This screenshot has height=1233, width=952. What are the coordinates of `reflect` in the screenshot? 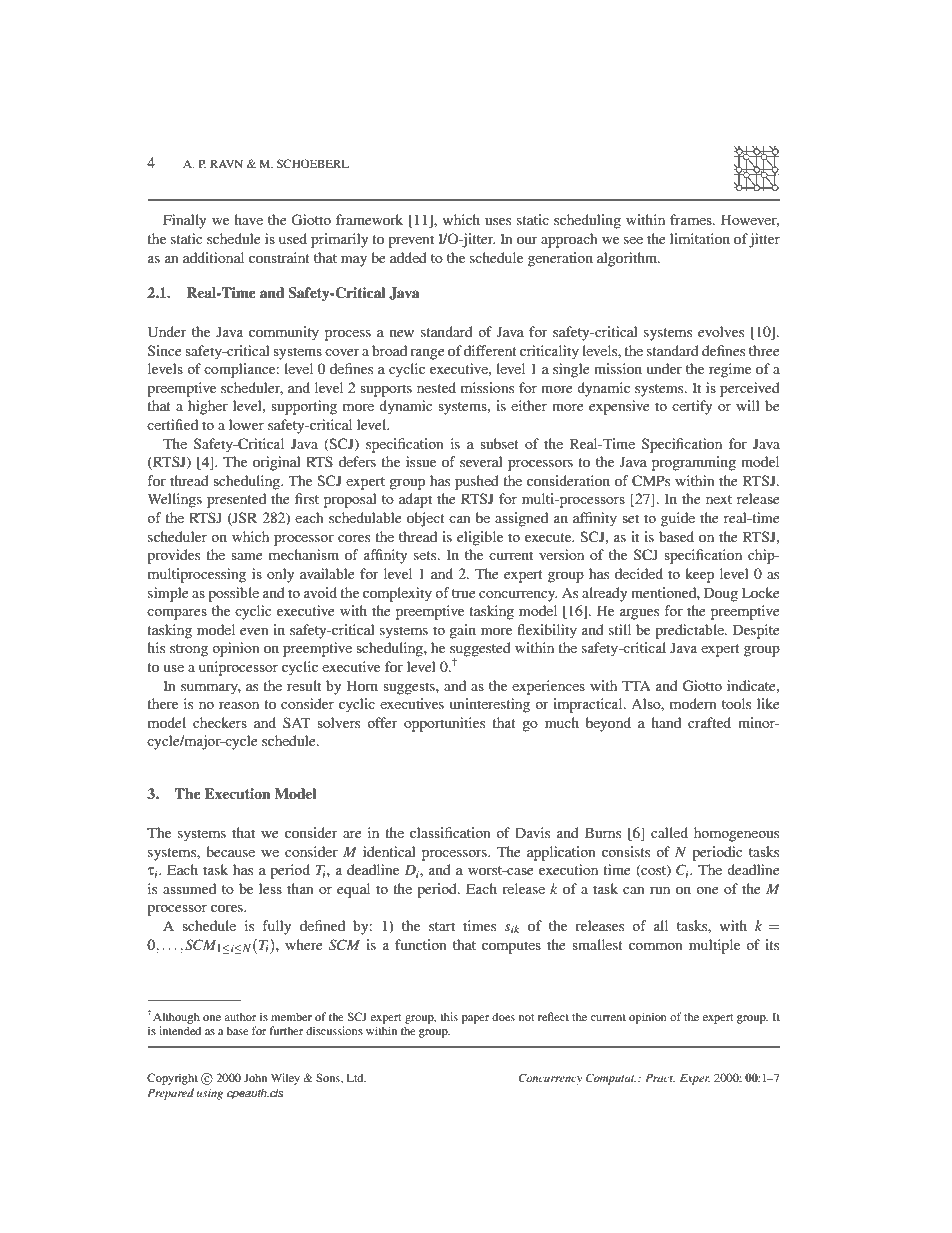 It's located at (553, 1016).
